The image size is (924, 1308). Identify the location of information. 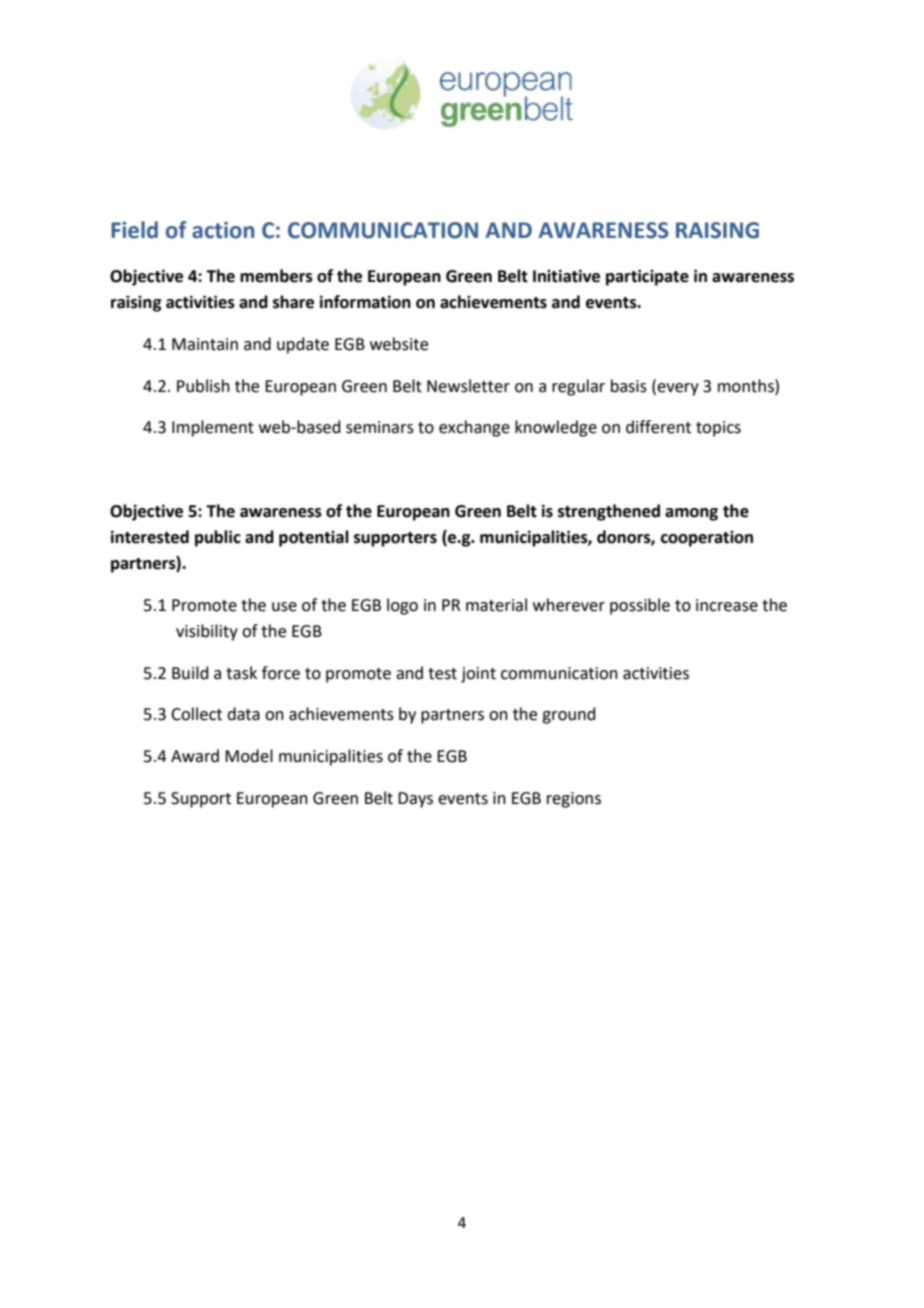
(365, 302).
